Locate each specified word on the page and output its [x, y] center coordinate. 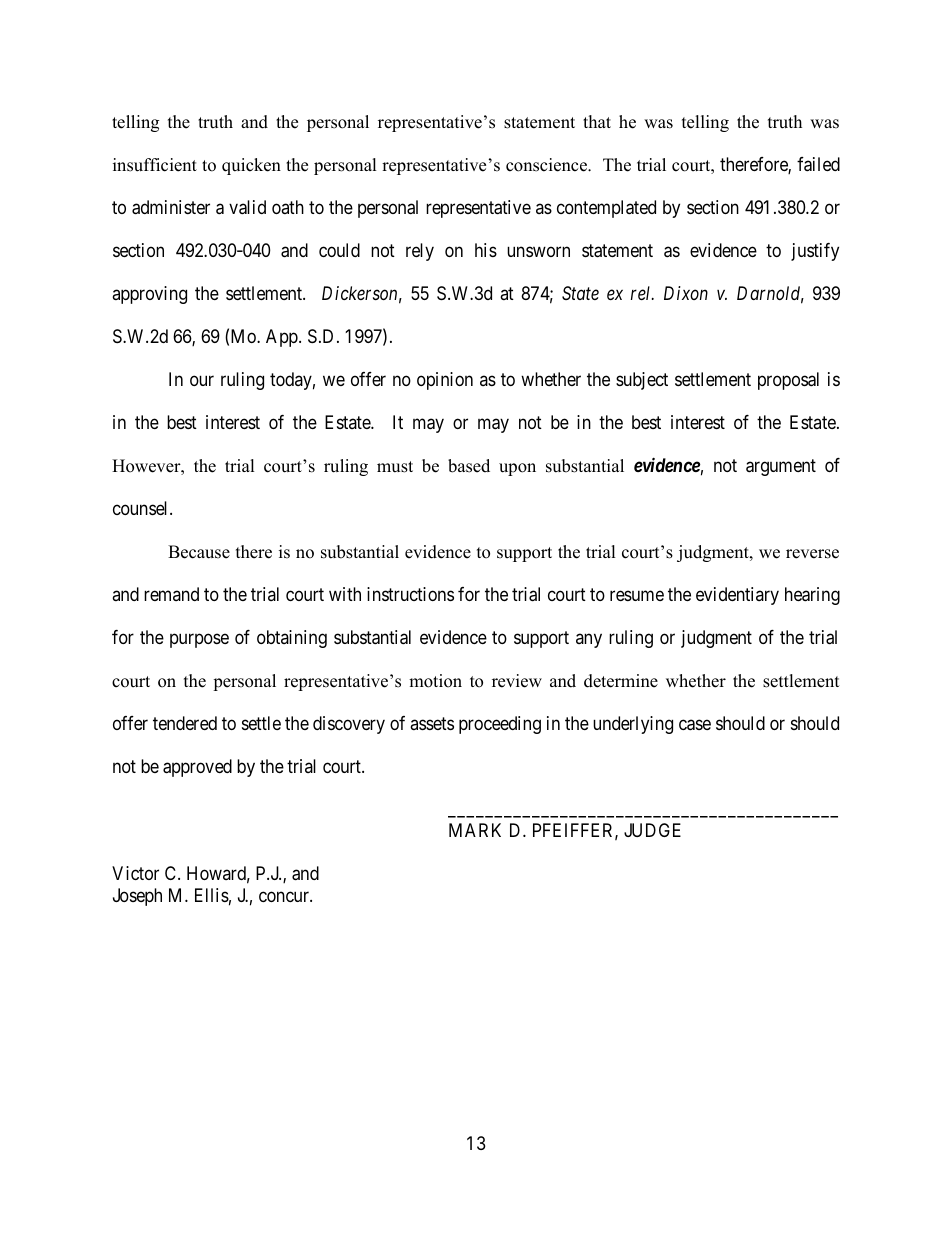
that [597, 121]
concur [285, 896]
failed [818, 164]
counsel [142, 508]
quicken [251, 166]
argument [781, 467]
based [469, 466]
